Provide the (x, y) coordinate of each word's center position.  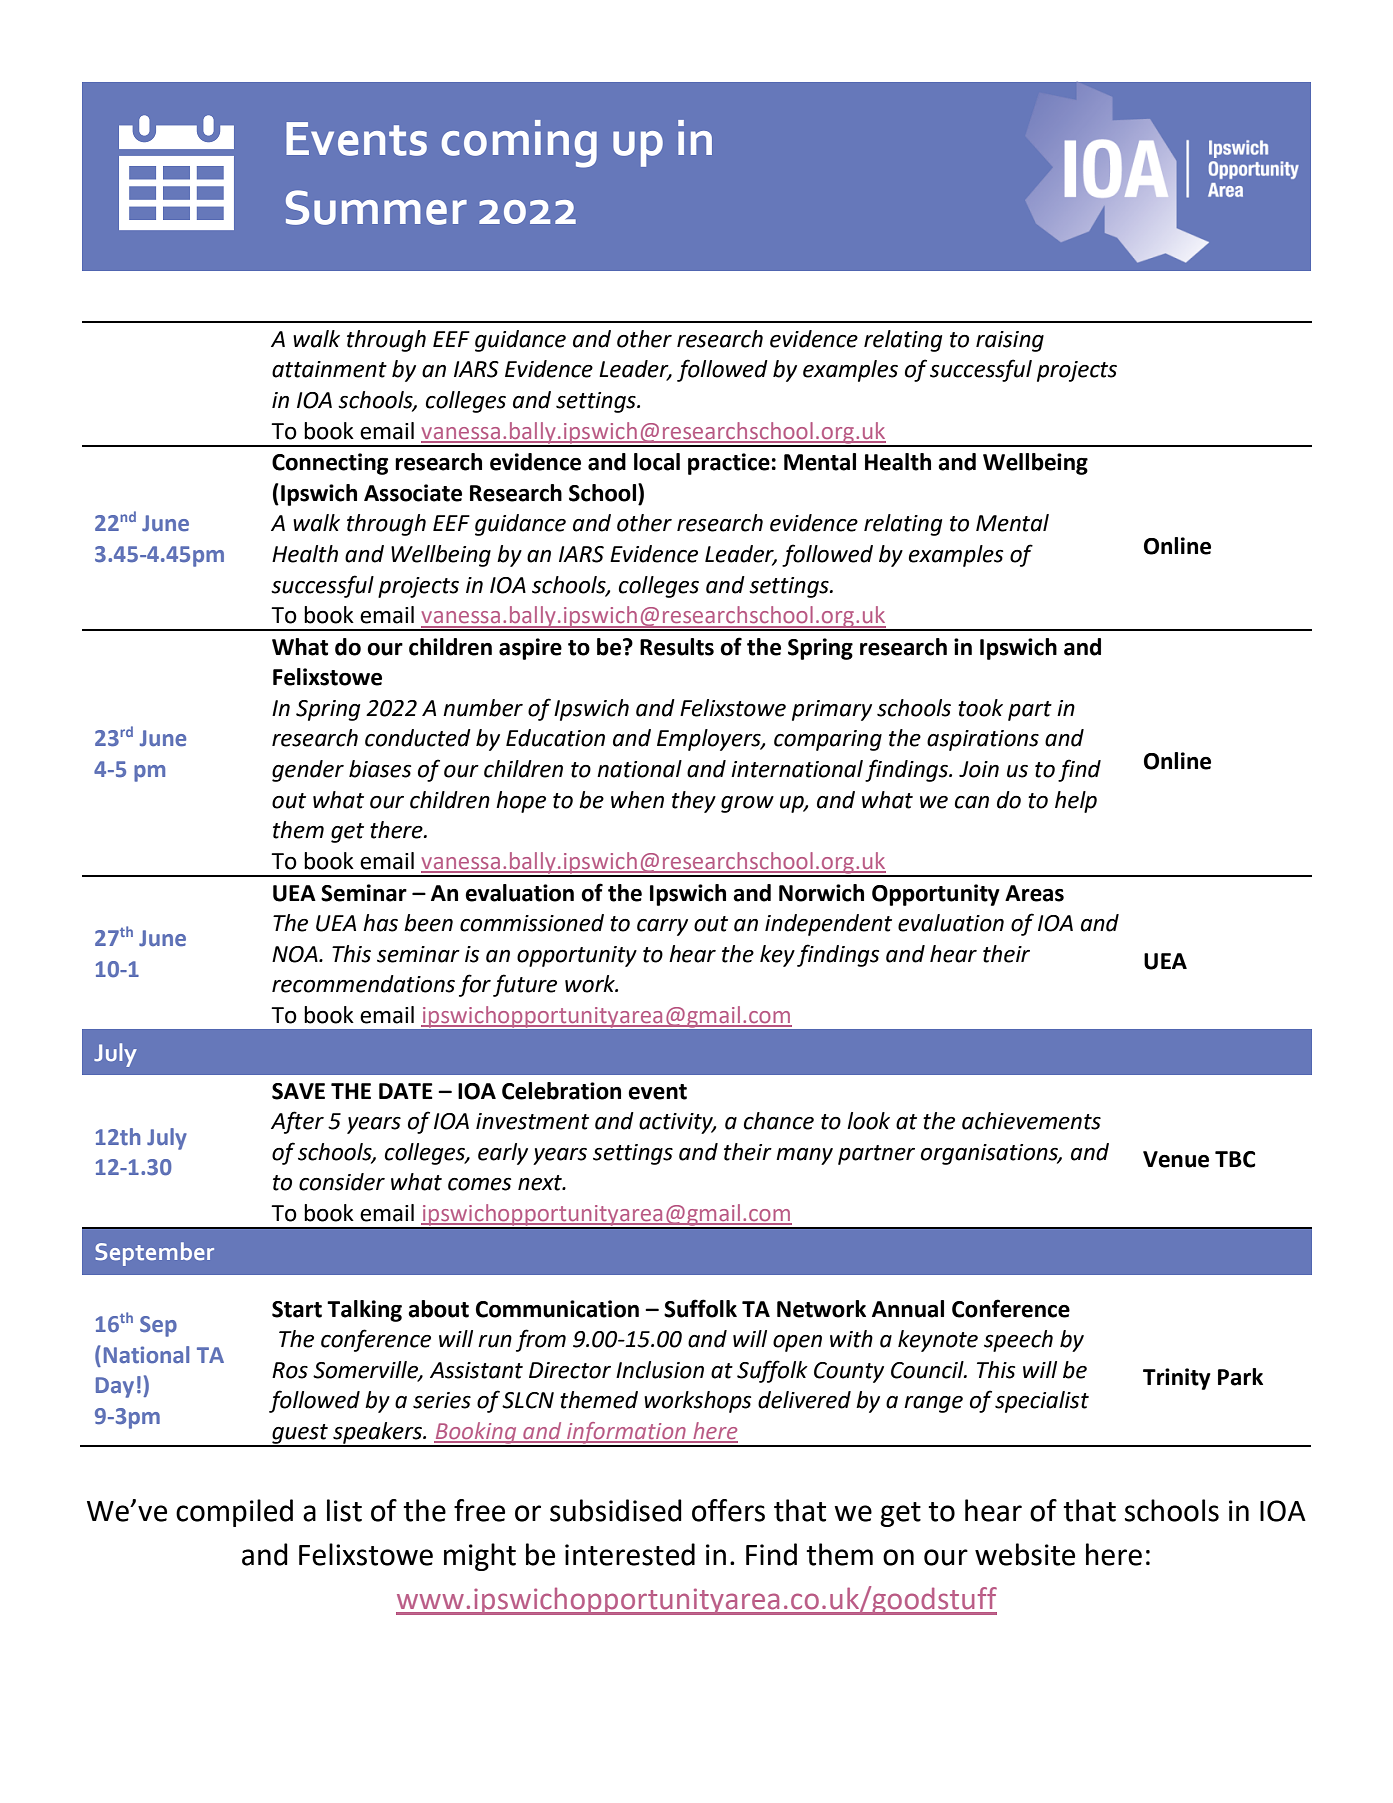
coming (519, 144)
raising (1010, 341)
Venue (1176, 1159)
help (1076, 802)
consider (342, 1182)
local (657, 462)
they (694, 802)
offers (728, 1510)
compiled (234, 1513)
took (980, 708)
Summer (376, 207)
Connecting (330, 464)
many (804, 1156)
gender (308, 771)
